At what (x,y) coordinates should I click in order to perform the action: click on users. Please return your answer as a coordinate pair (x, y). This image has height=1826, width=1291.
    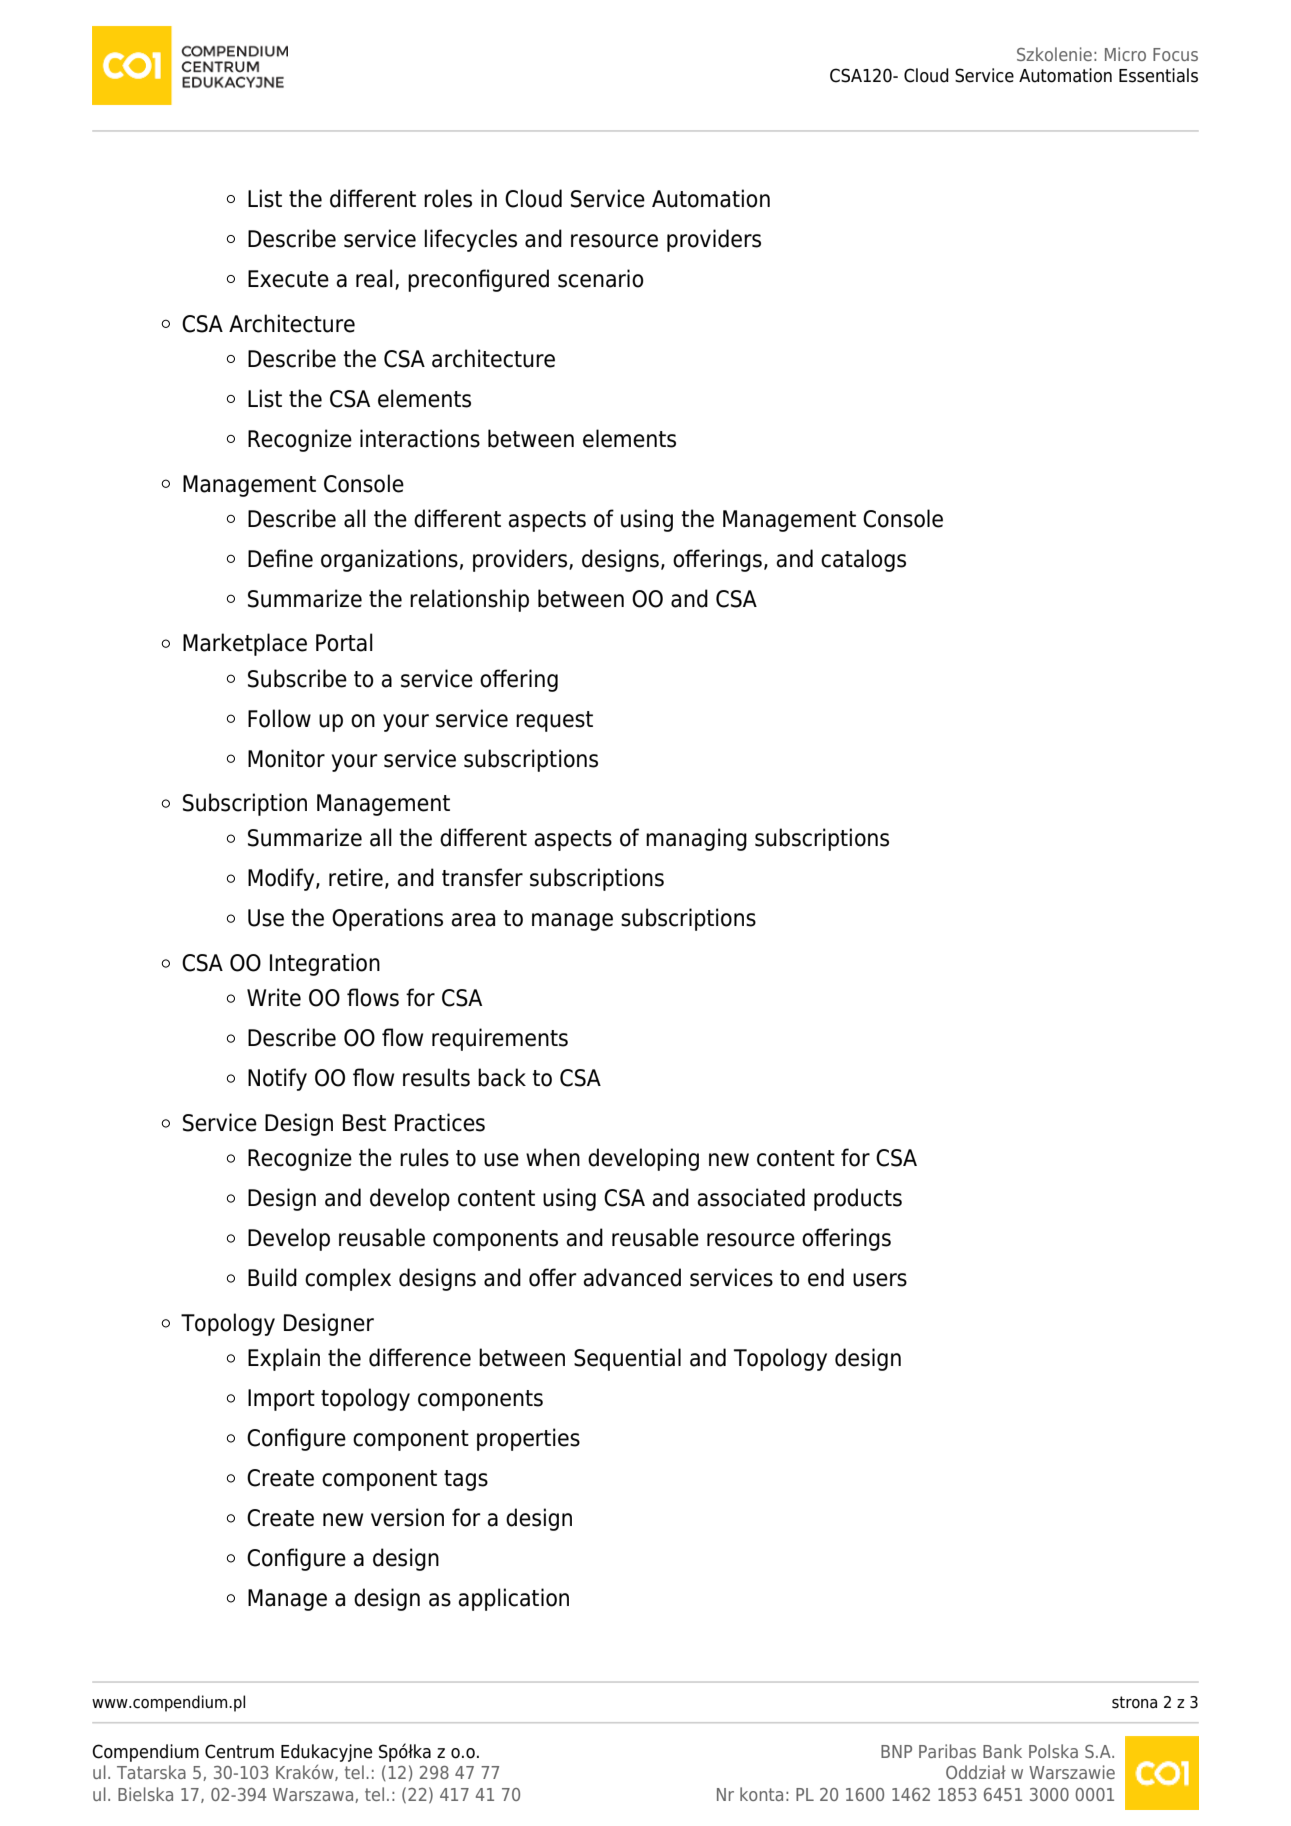
    Looking at the image, I should click on (880, 1280).
